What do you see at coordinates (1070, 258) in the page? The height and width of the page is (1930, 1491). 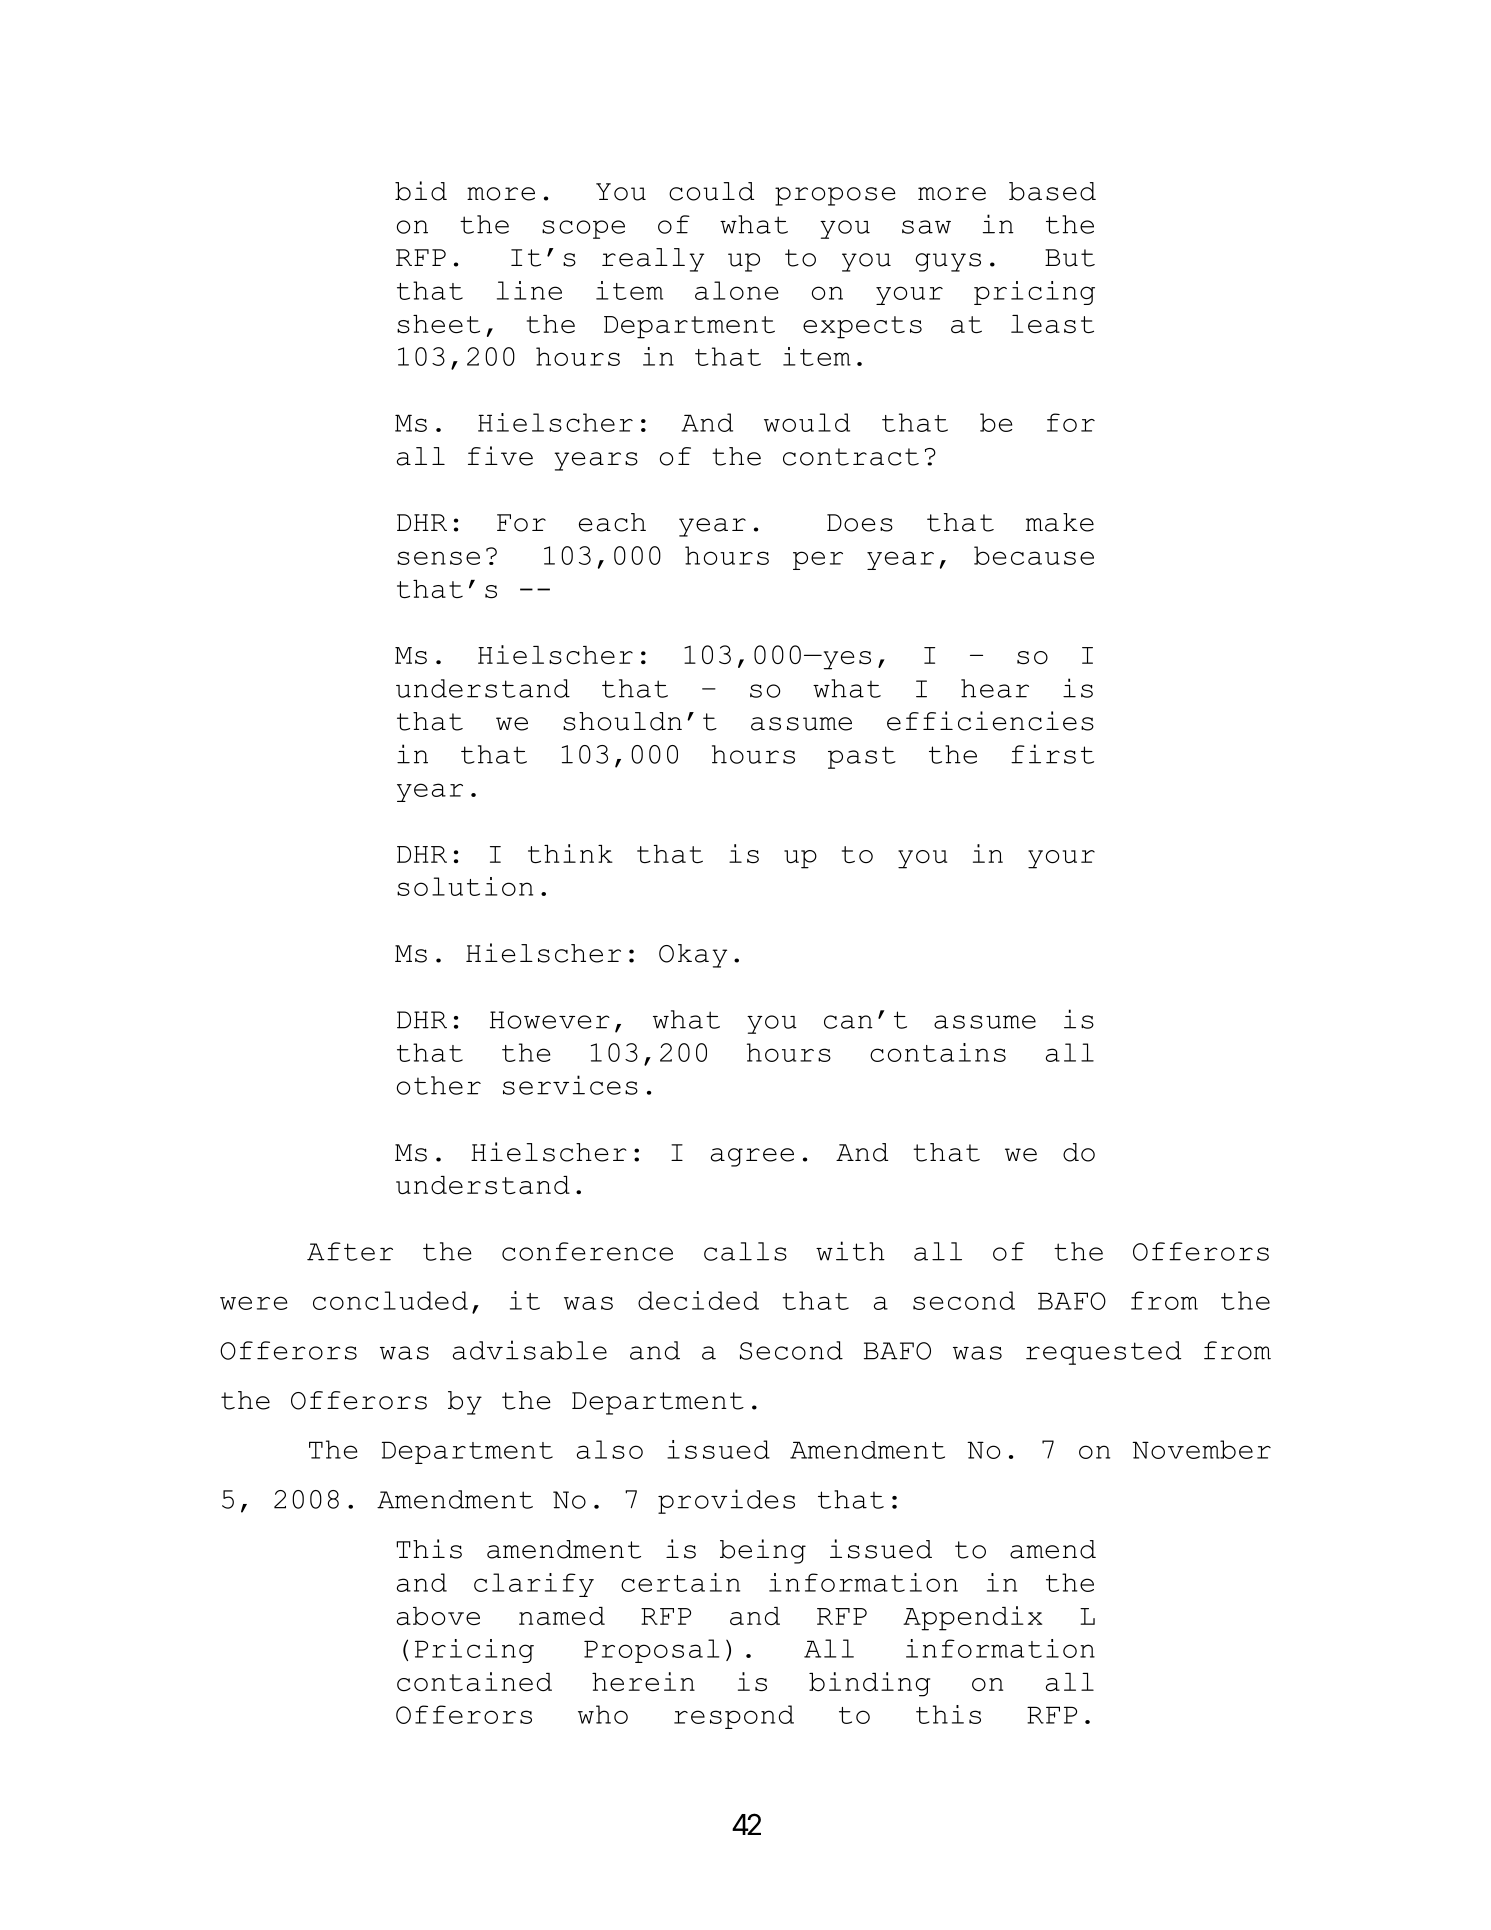 I see `But` at bounding box center [1070, 258].
